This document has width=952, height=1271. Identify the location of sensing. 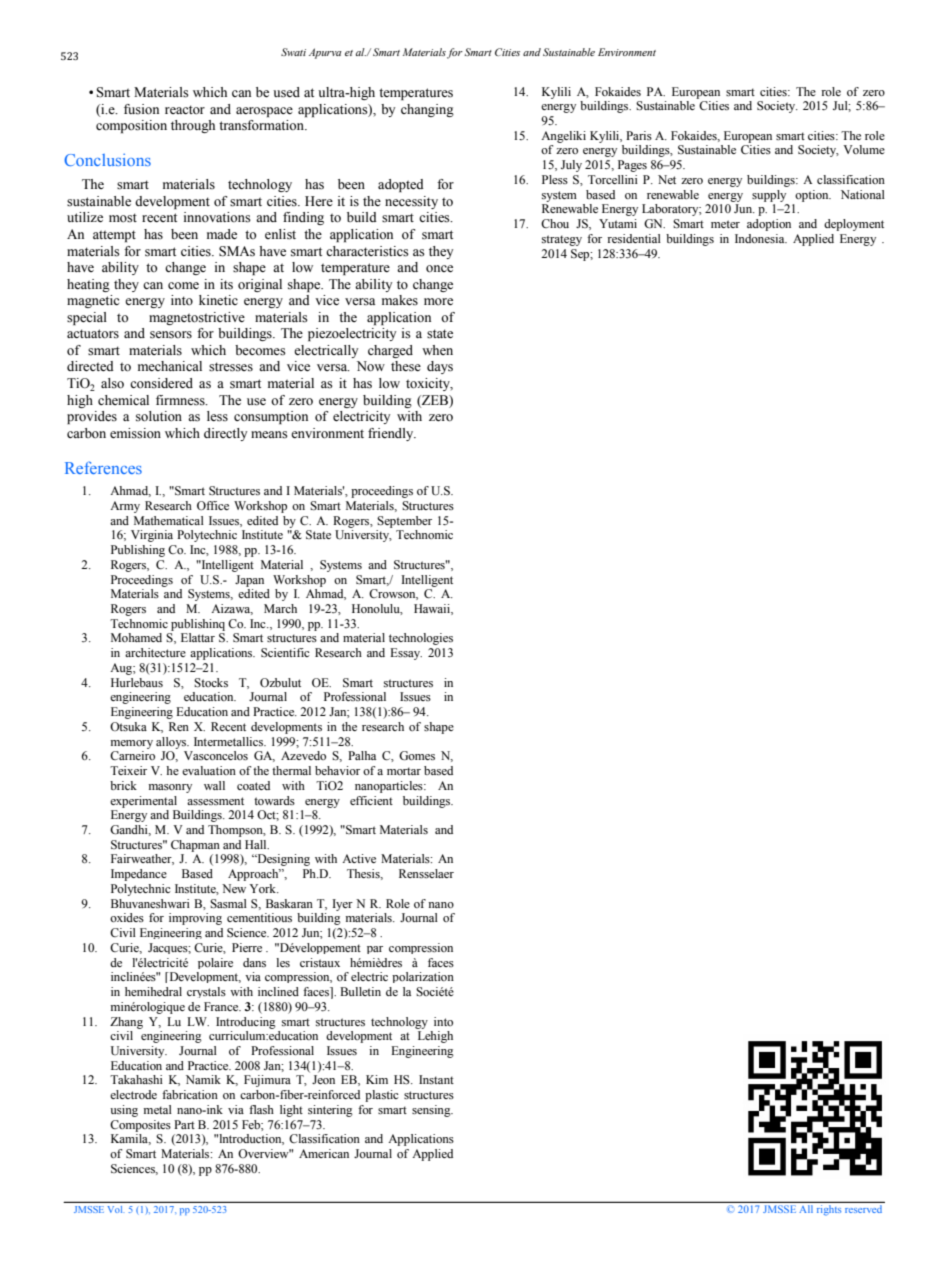
(432, 1111).
